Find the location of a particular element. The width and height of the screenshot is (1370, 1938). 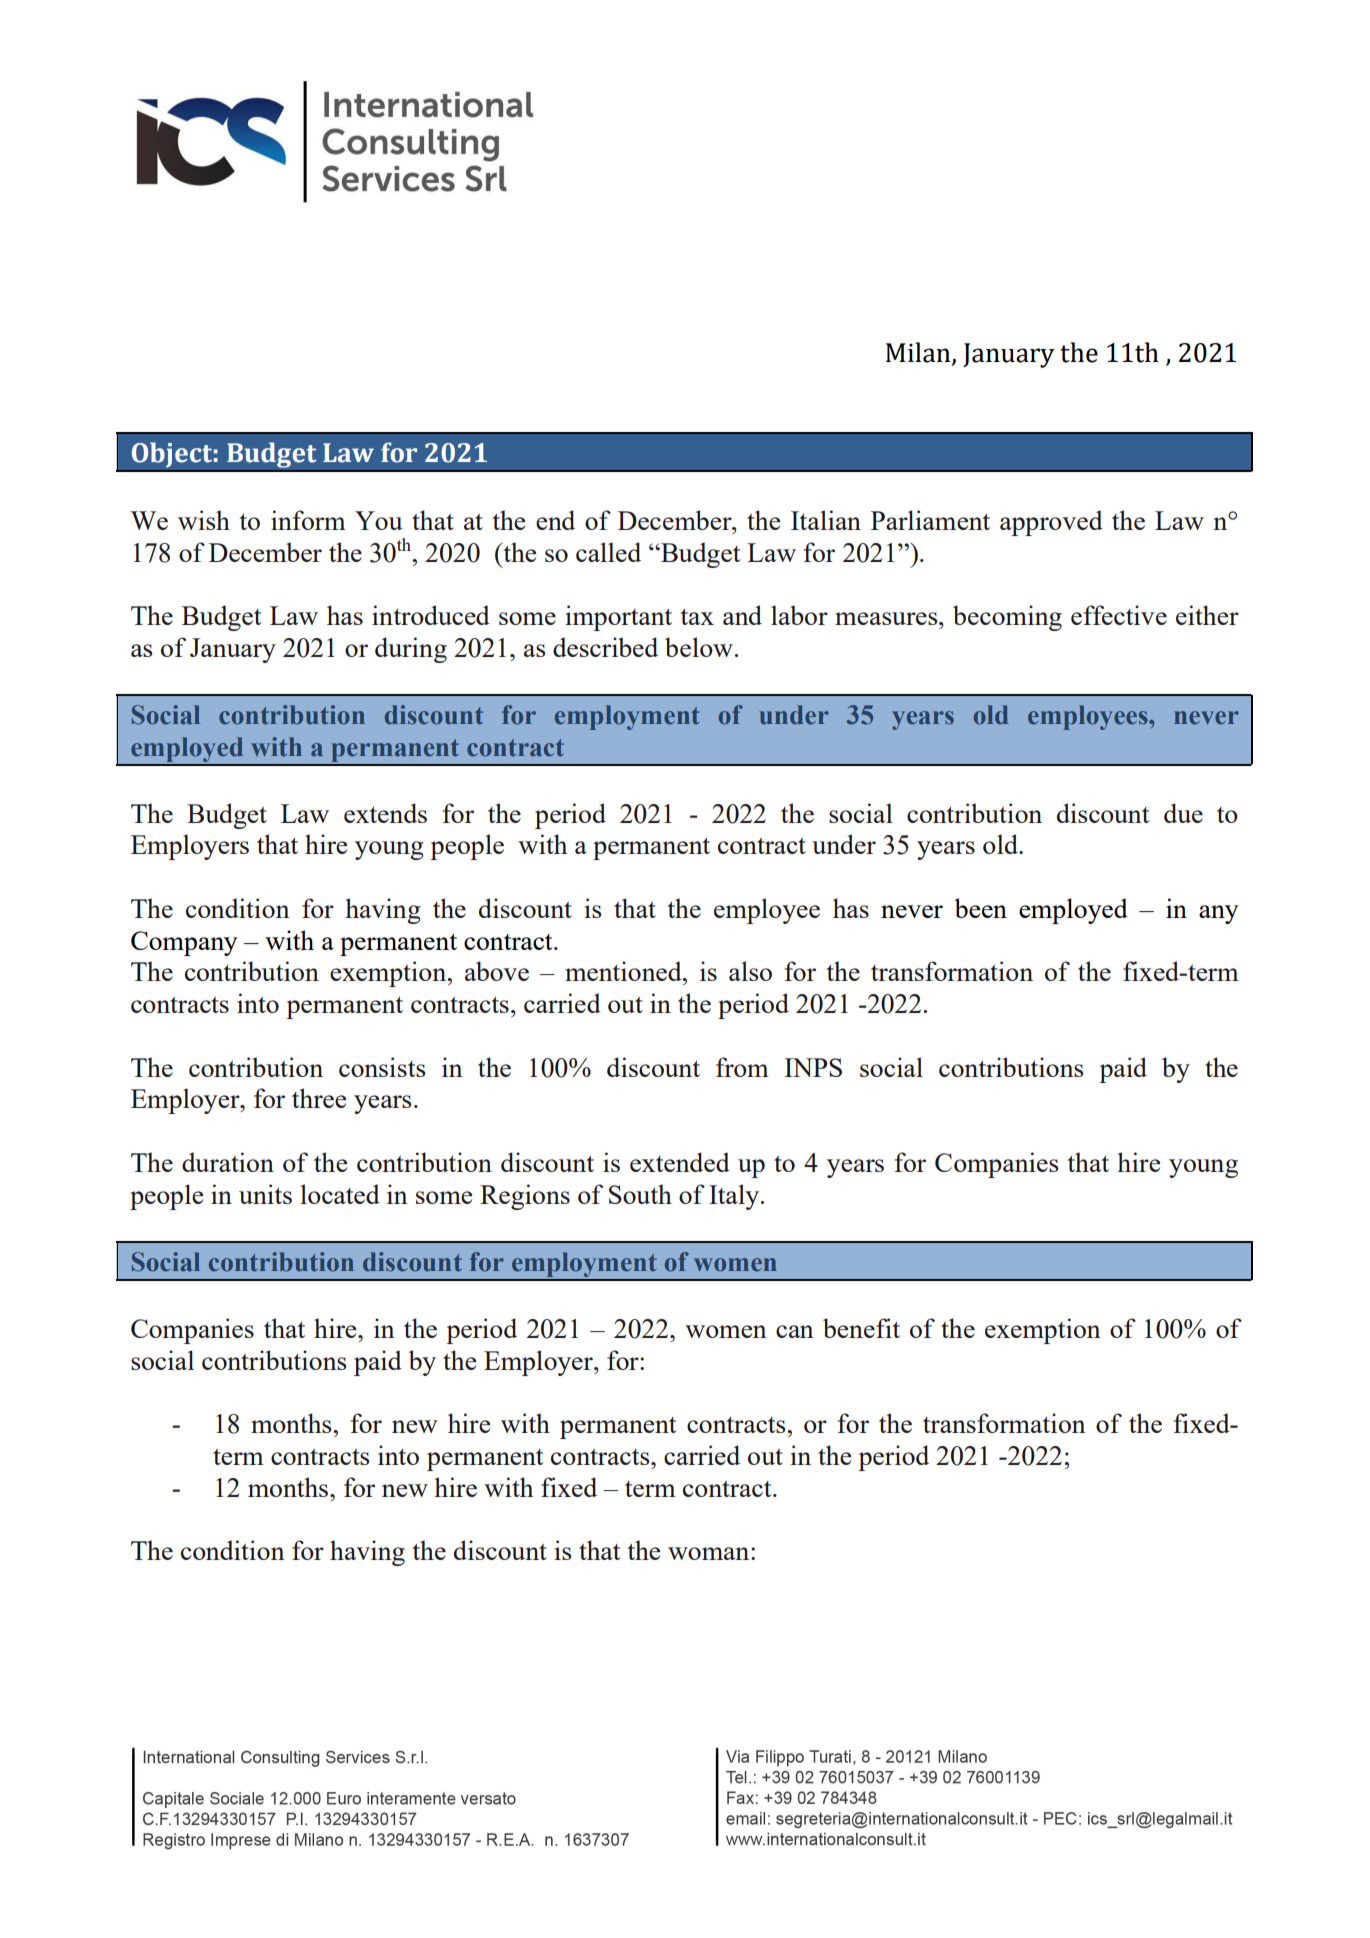

inform is located at coordinates (308, 520).
